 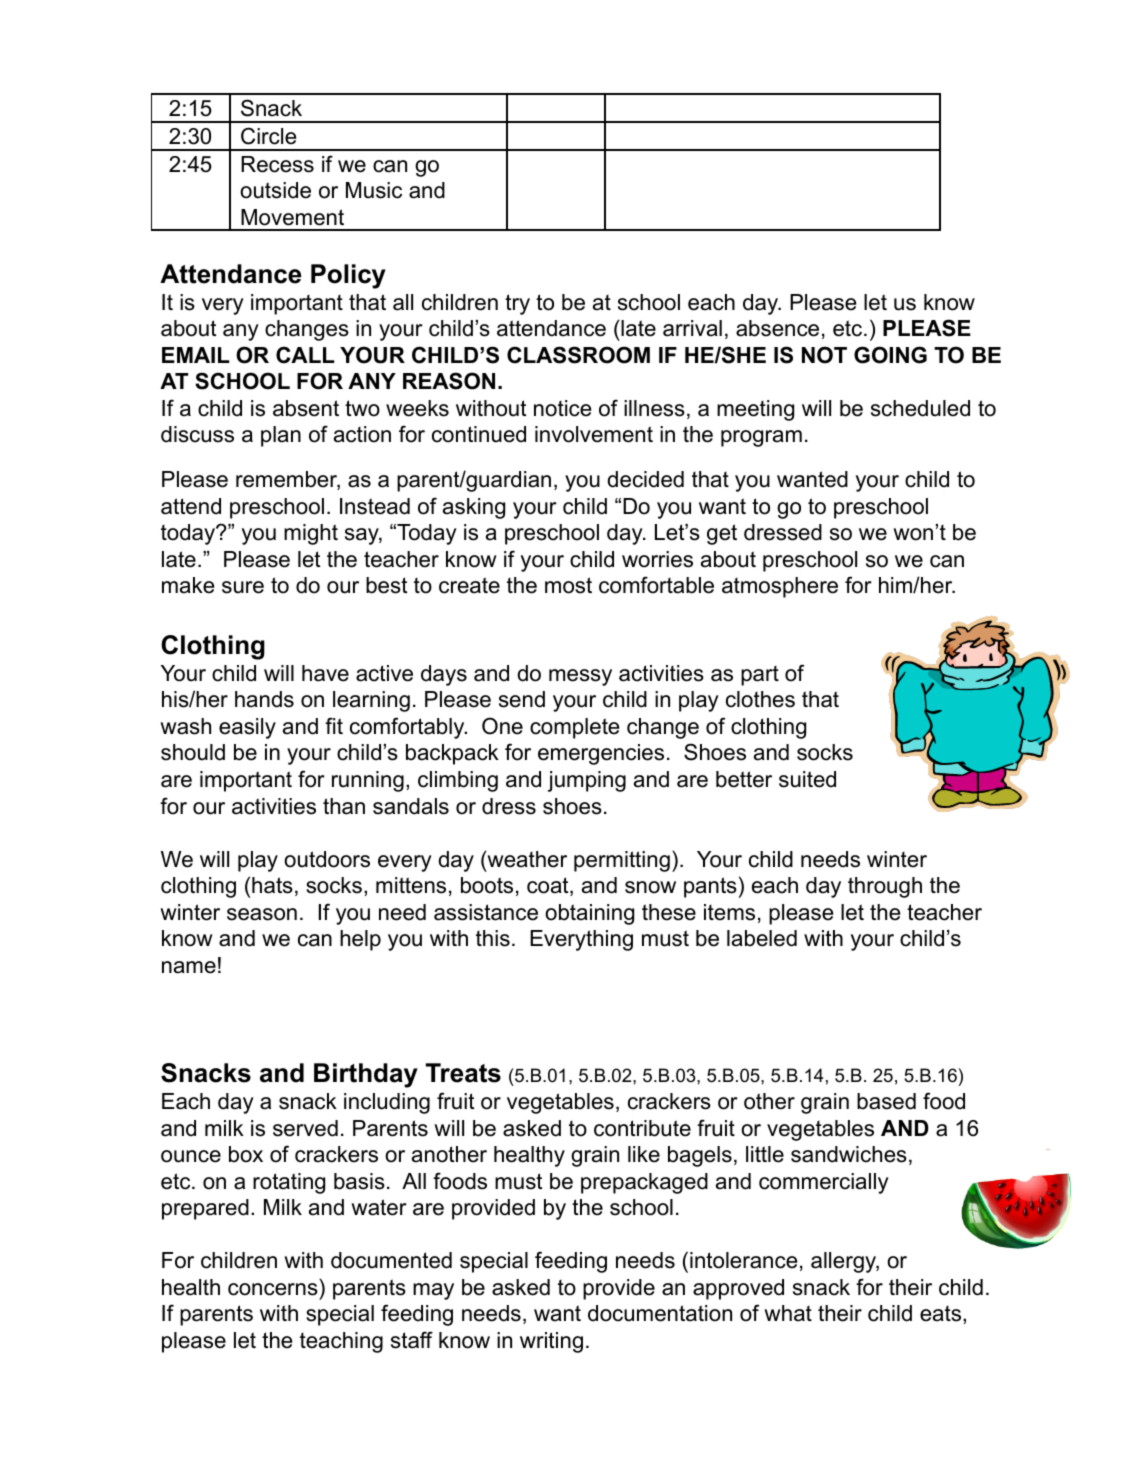 I want to click on concerns, so click(x=273, y=1289).
